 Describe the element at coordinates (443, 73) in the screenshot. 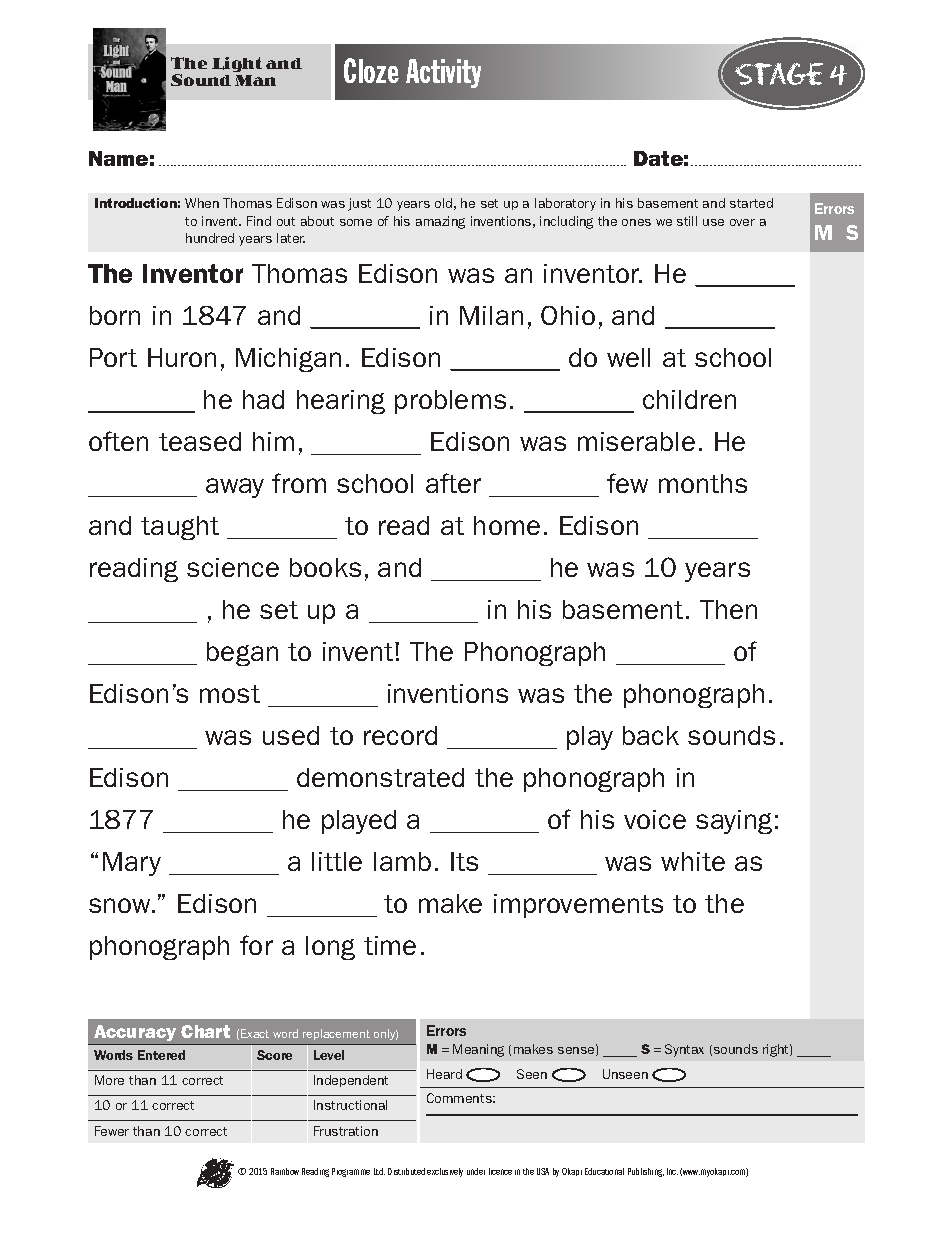

I see `Activity` at that location.
